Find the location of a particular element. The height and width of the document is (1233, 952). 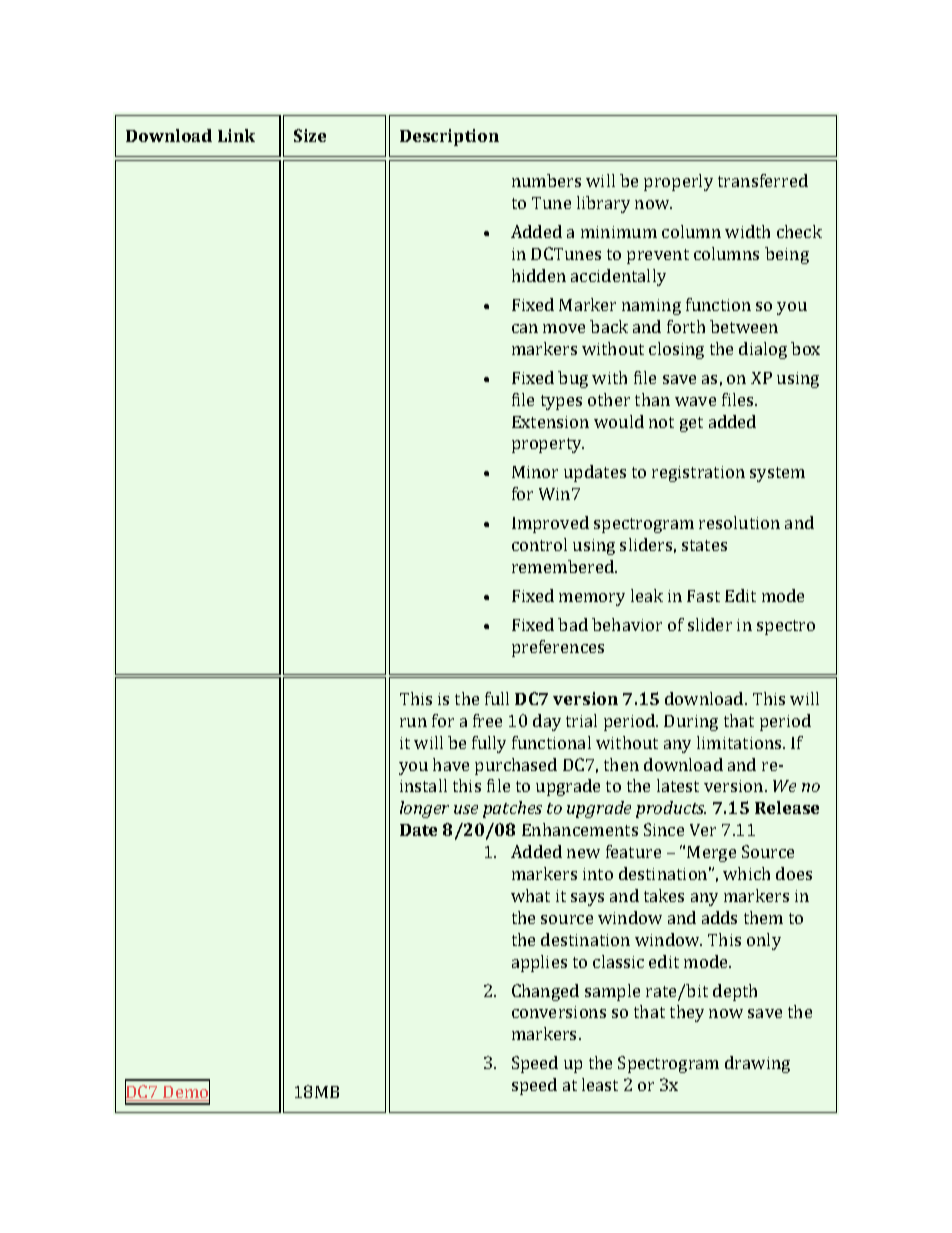

purchased is located at coordinates (516, 766).
